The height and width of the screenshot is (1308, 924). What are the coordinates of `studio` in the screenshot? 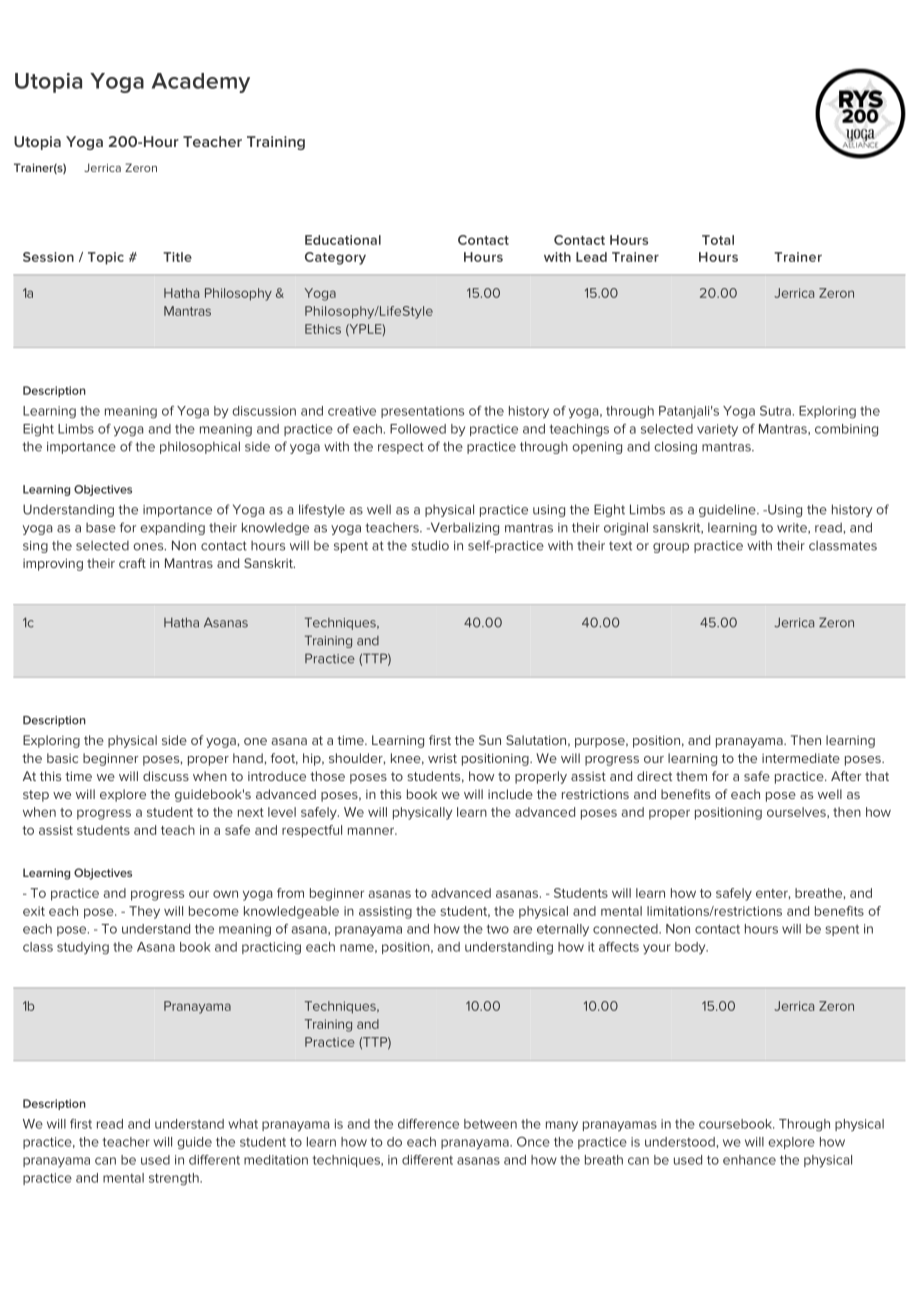 It's located at (430, 545).
